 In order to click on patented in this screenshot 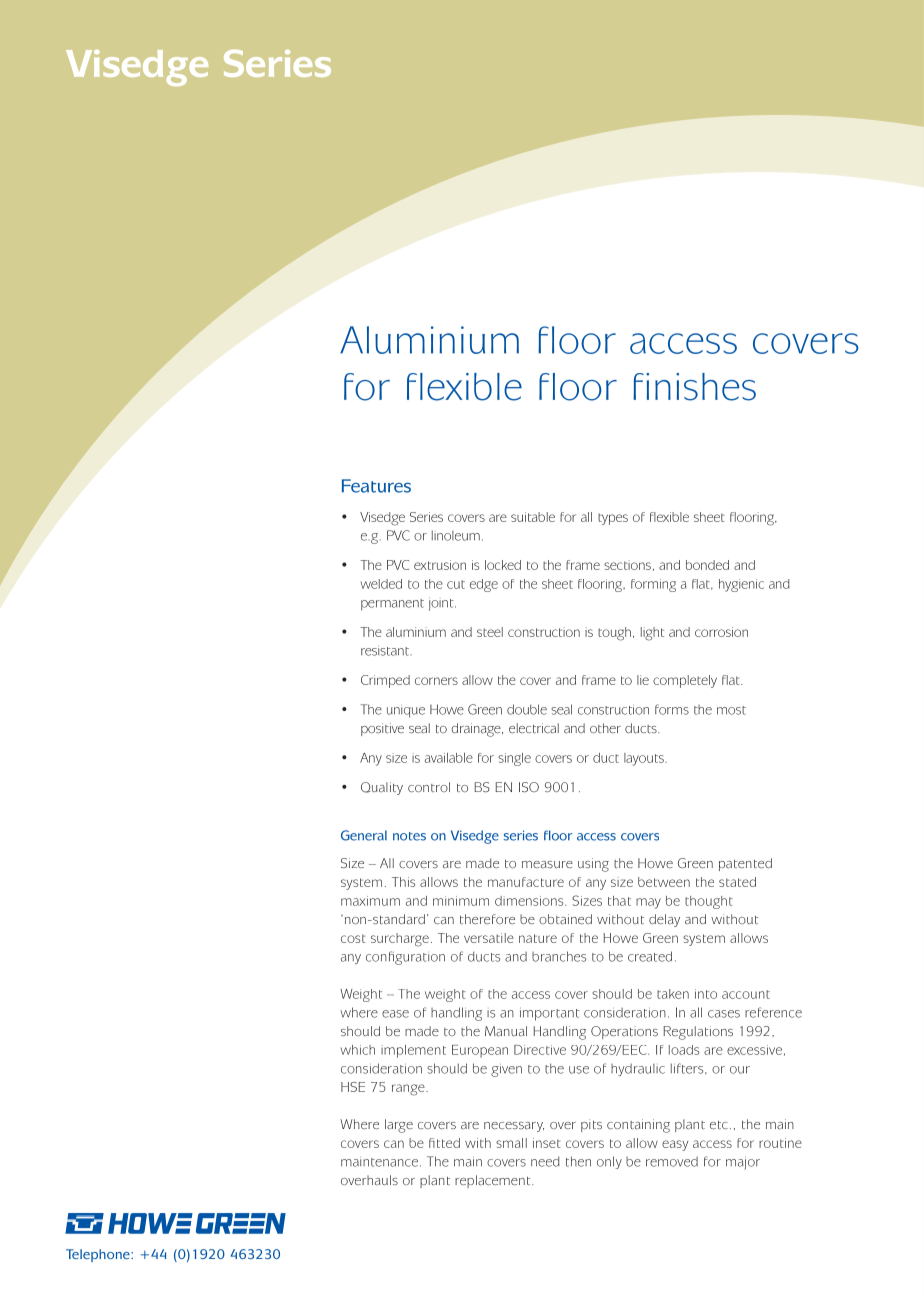, I will do `click(745, 864)`.
